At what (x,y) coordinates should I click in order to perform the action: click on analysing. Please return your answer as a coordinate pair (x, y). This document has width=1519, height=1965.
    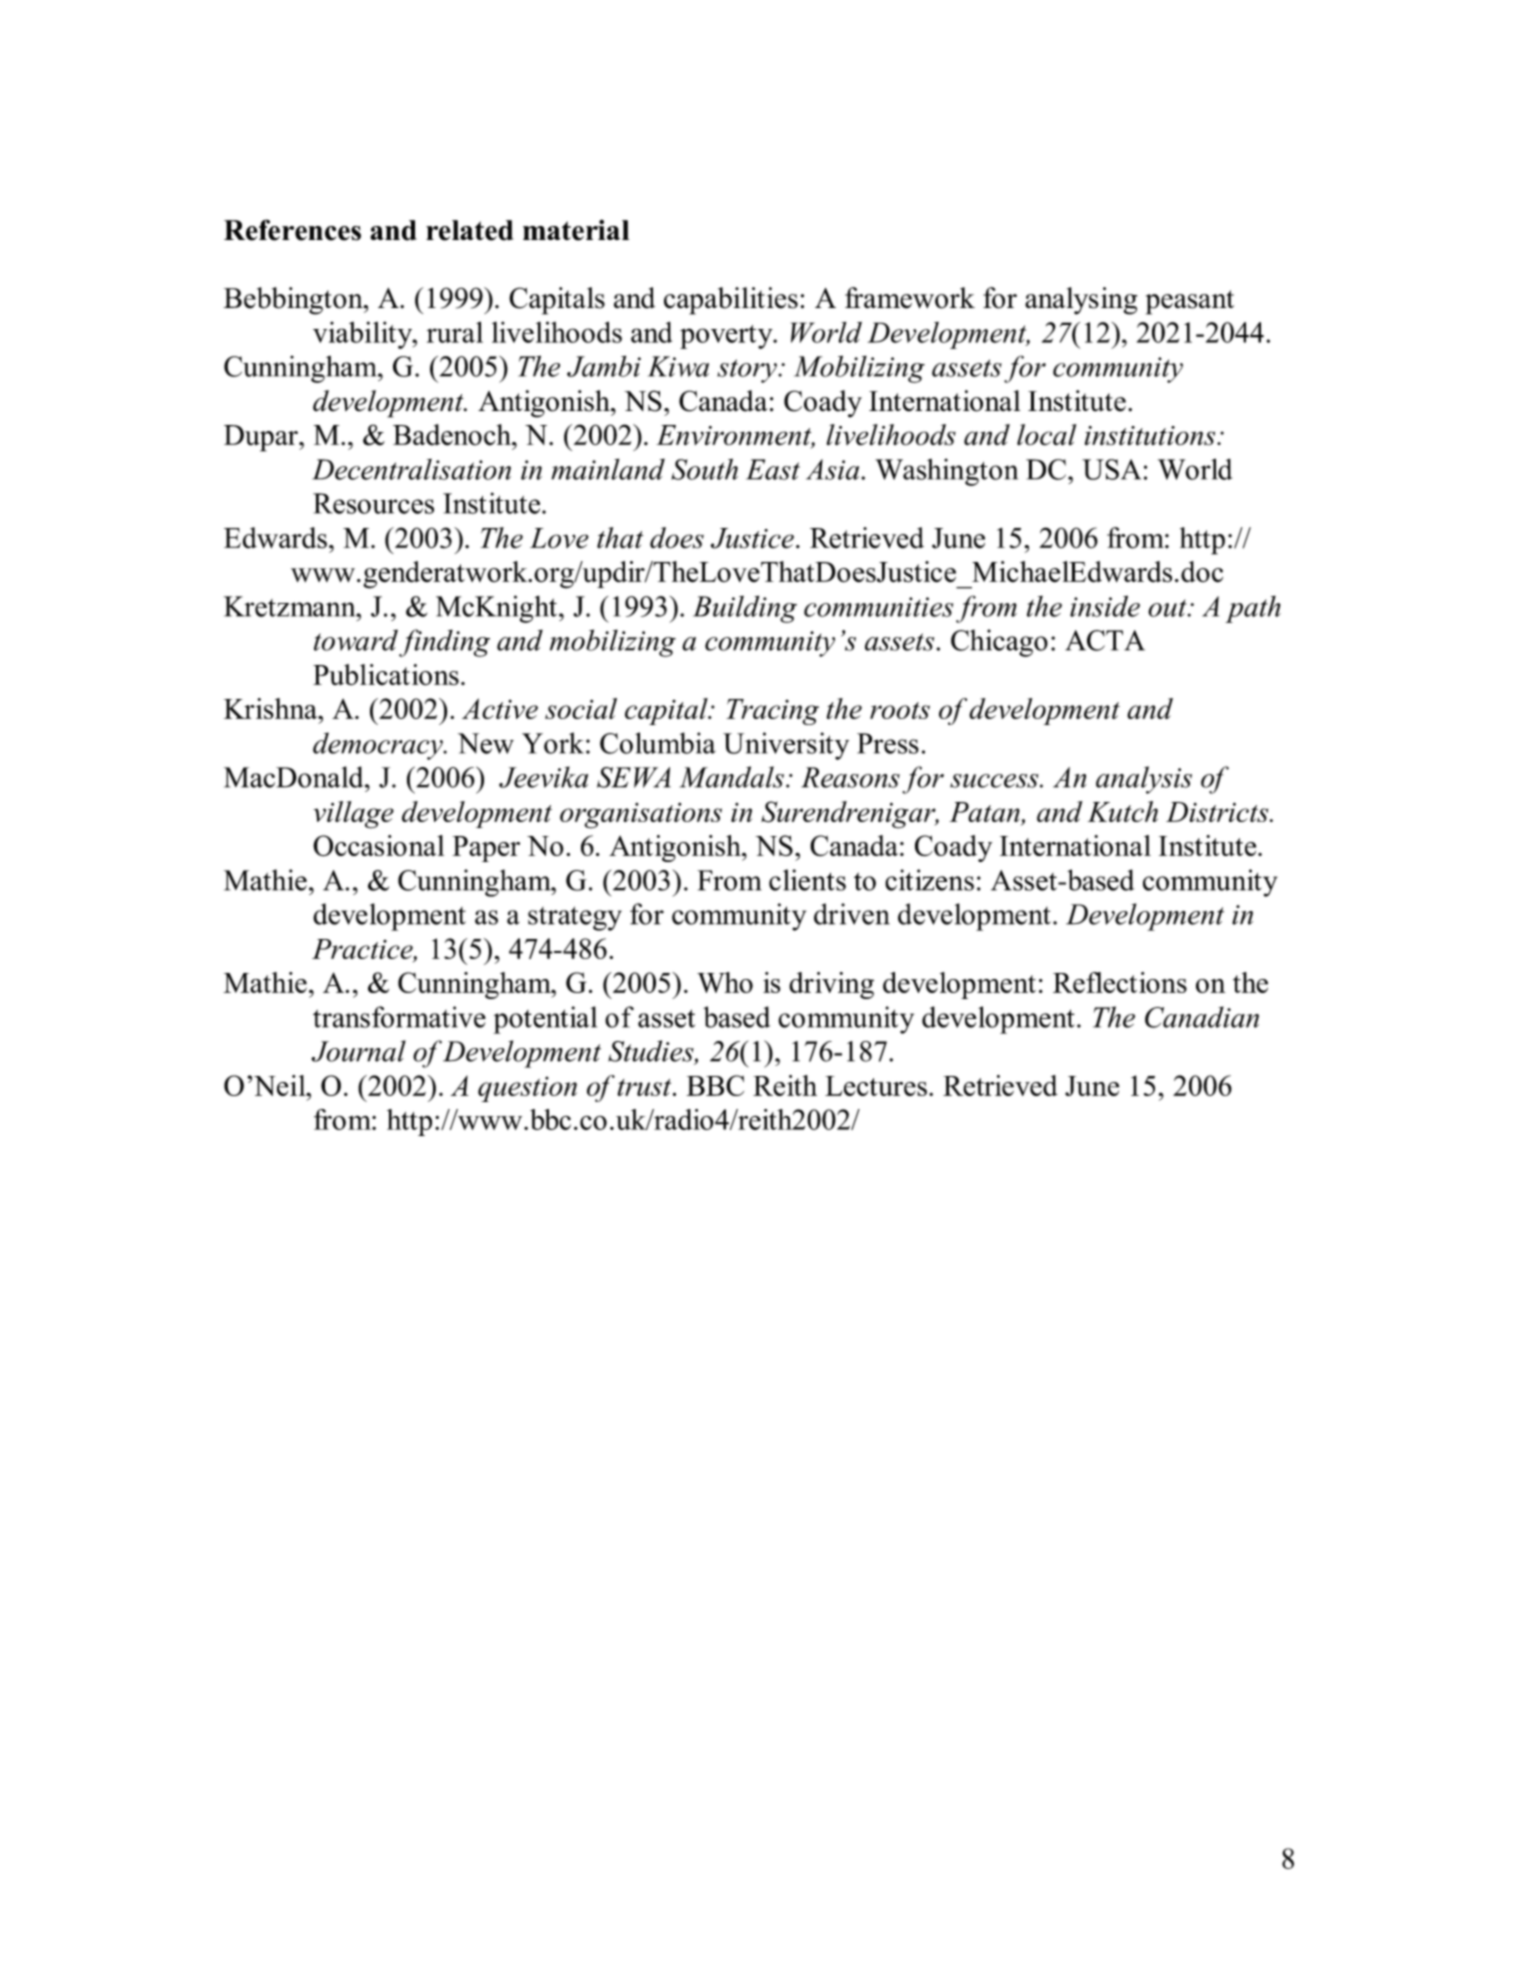
    Looking at the image, I should click on (1081, 301).
